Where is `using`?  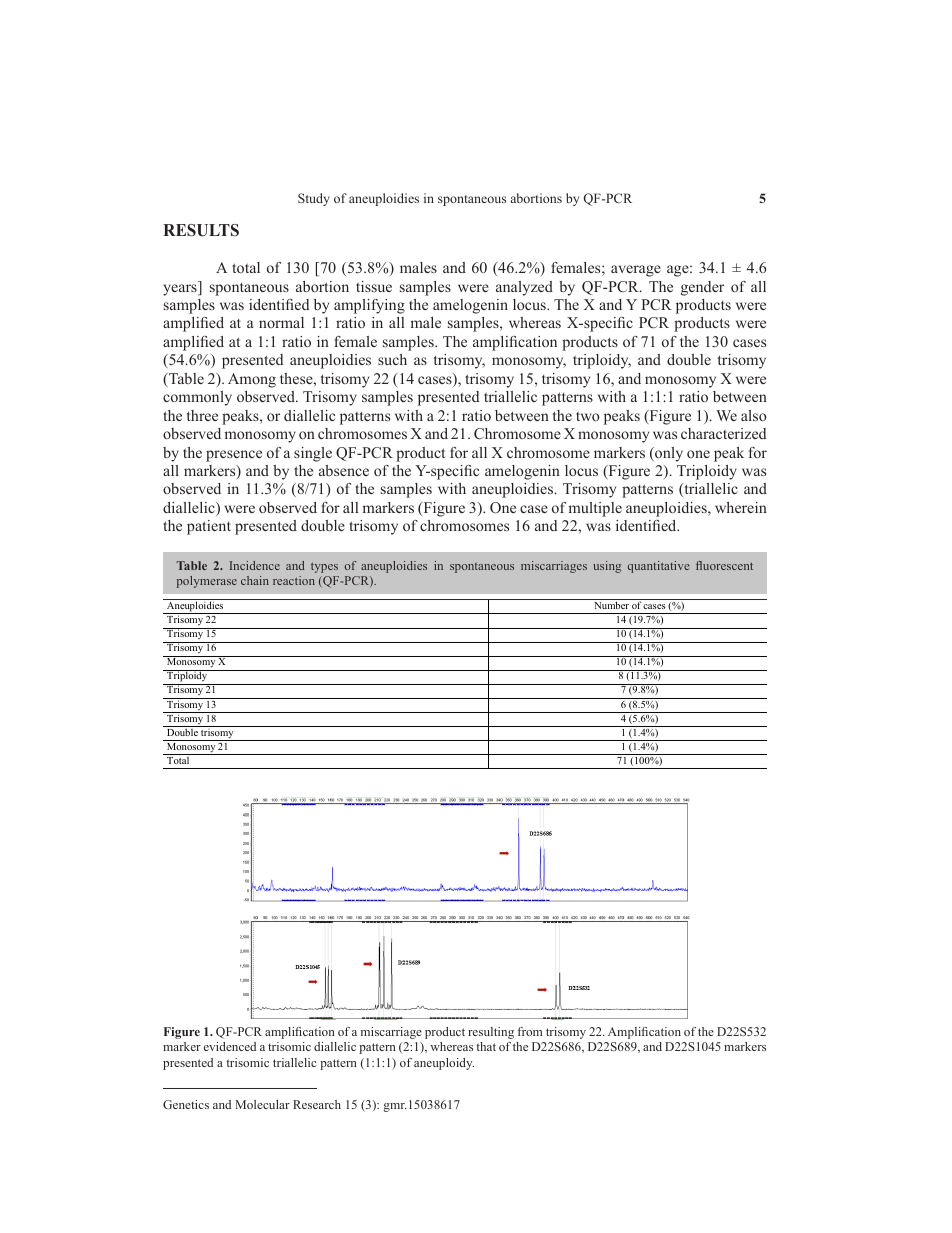 using is located at coordinates (607, 567).
